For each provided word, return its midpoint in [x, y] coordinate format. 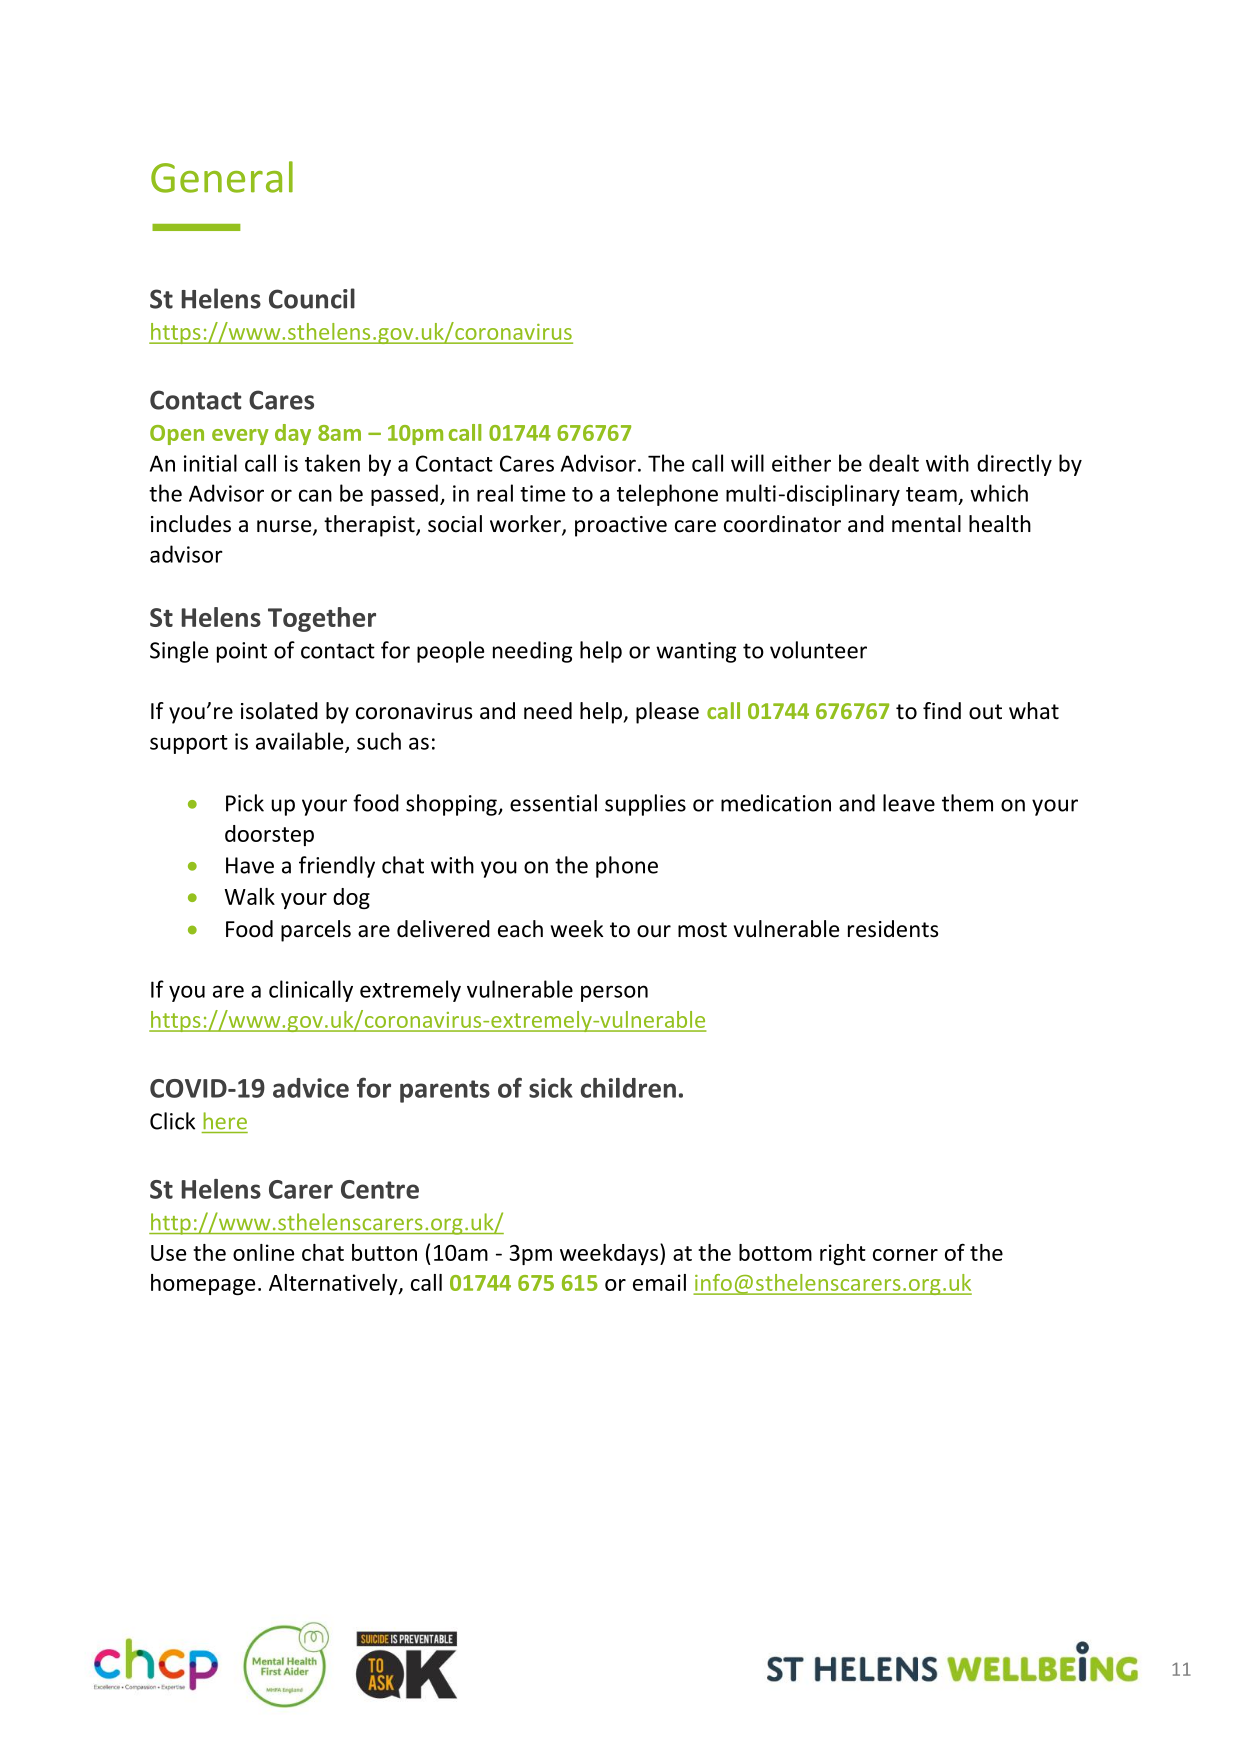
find [942, 710]
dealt [894, 463]
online [263, 1252]
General [222, 177]
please [667, 713]
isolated [279, 711]
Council [312, 298]
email [659, 1282]
